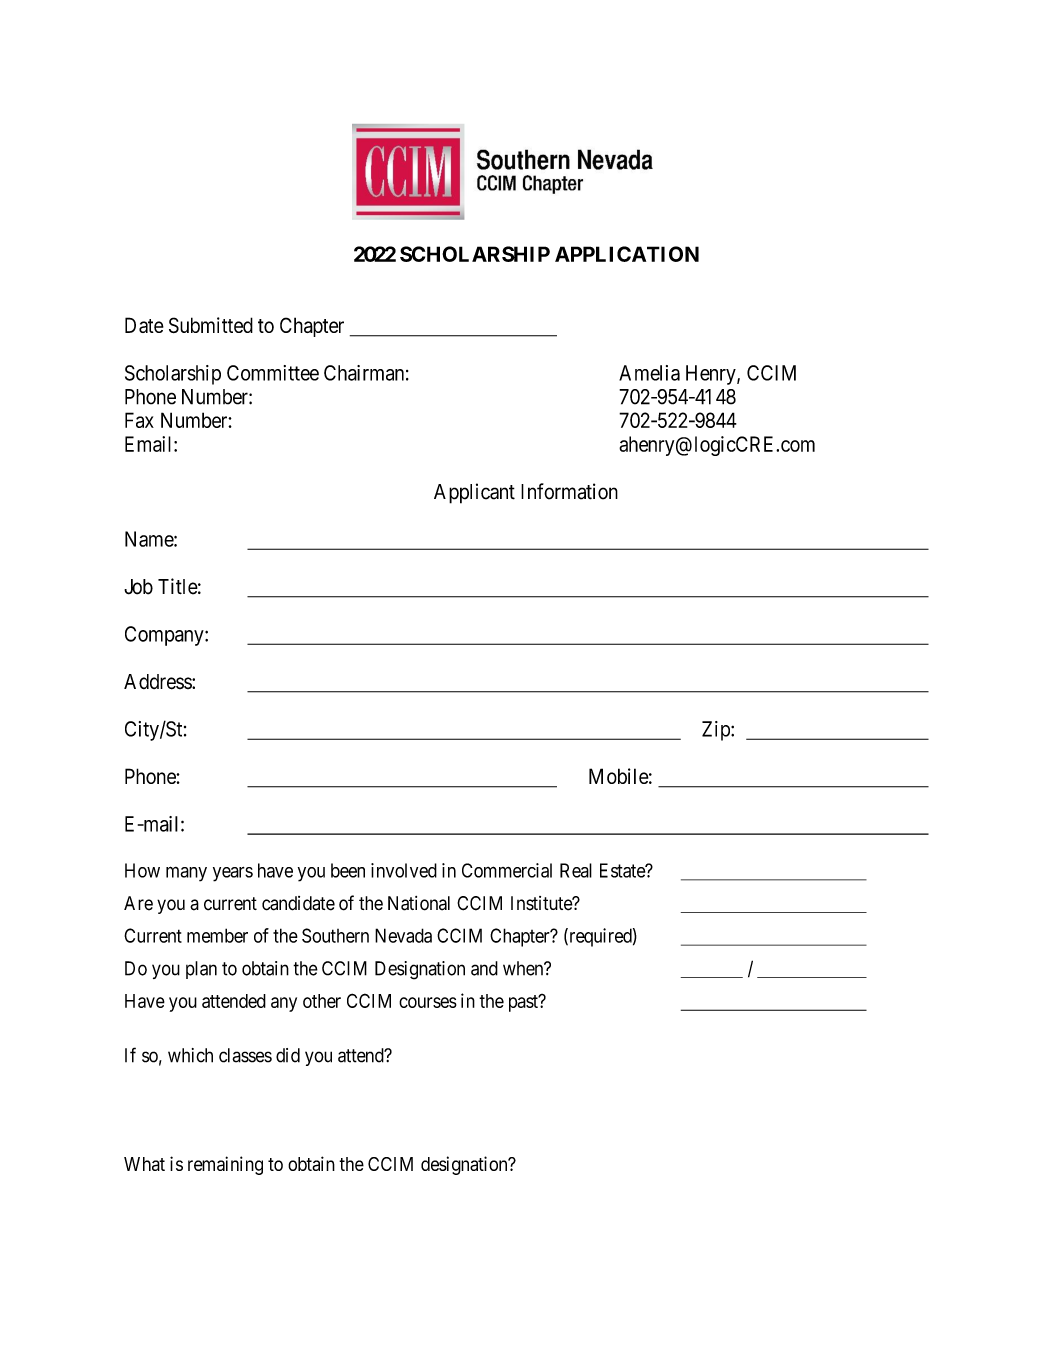 Image resolution: width=1052 pixels, height=1362 pixels. Describe the element at coordinates (225, 1165) in the image. I see `remaining` at that location.
